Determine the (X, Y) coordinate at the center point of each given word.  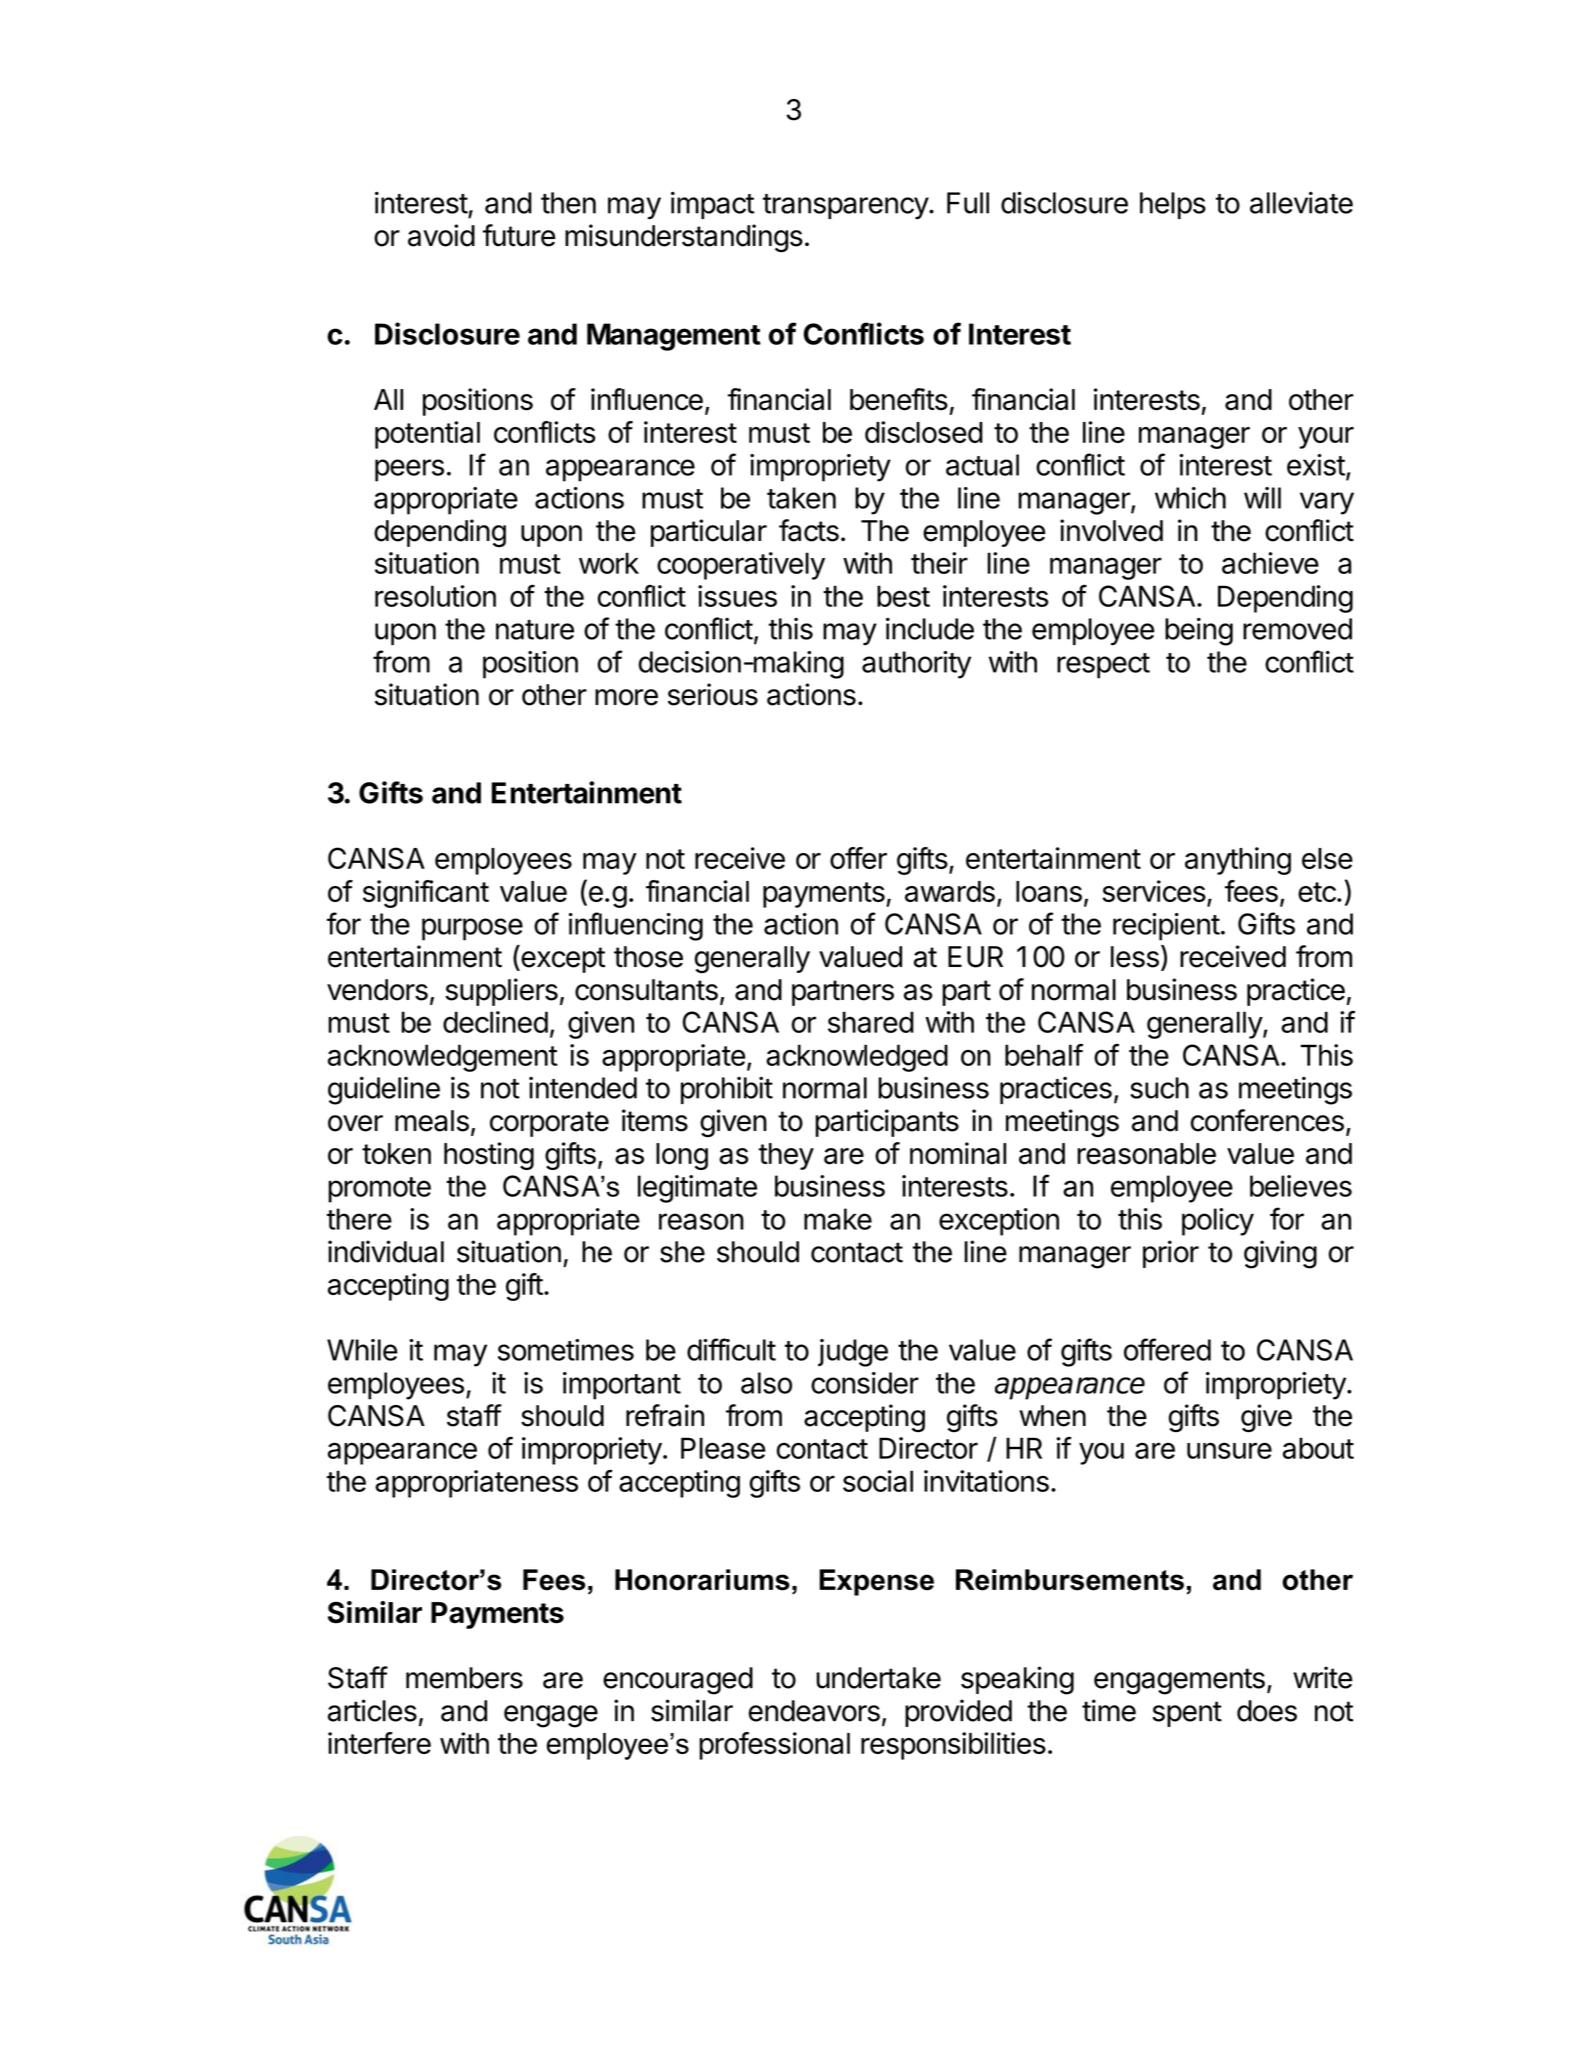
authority (916, 665)
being (1199, 631)
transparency (846, 207)
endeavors (814, 1711)
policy (1218, 1222)
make (838, 1219)
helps (1173, 205)
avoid (441, 235)
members (464, 1678)
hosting (489, 1156)
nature (535, 630)
